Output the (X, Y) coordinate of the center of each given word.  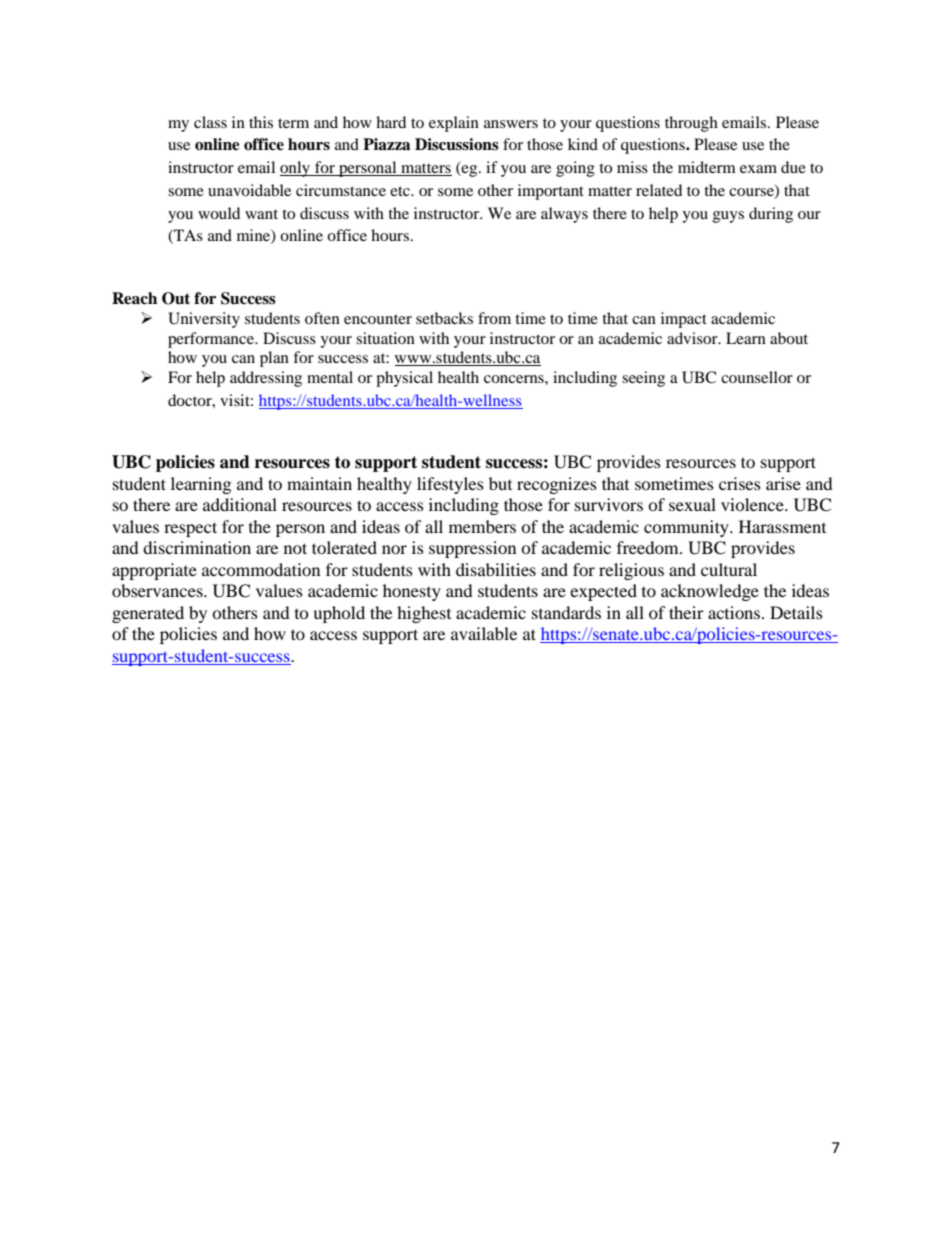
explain (454, 124)
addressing (266, 379)
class (210, 122)
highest (424, 614)
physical (404, 379)
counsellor (757, 377)
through (691, 124)
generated (148, 614)
